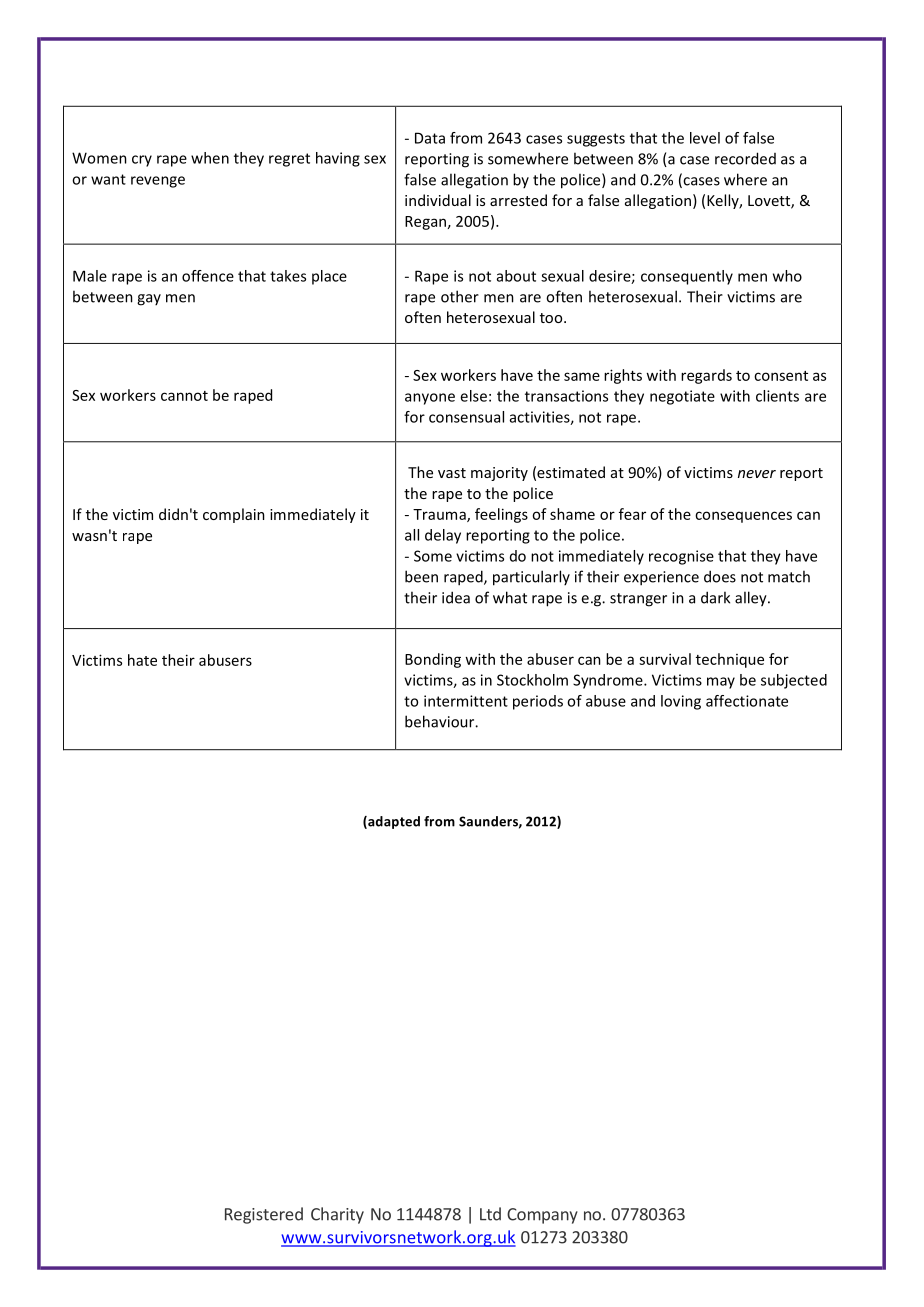 The width and height of the screenshot is (924, 1307). Describe the element at coordinates (721, 683) in the screenshot. I see `may` at that location.
